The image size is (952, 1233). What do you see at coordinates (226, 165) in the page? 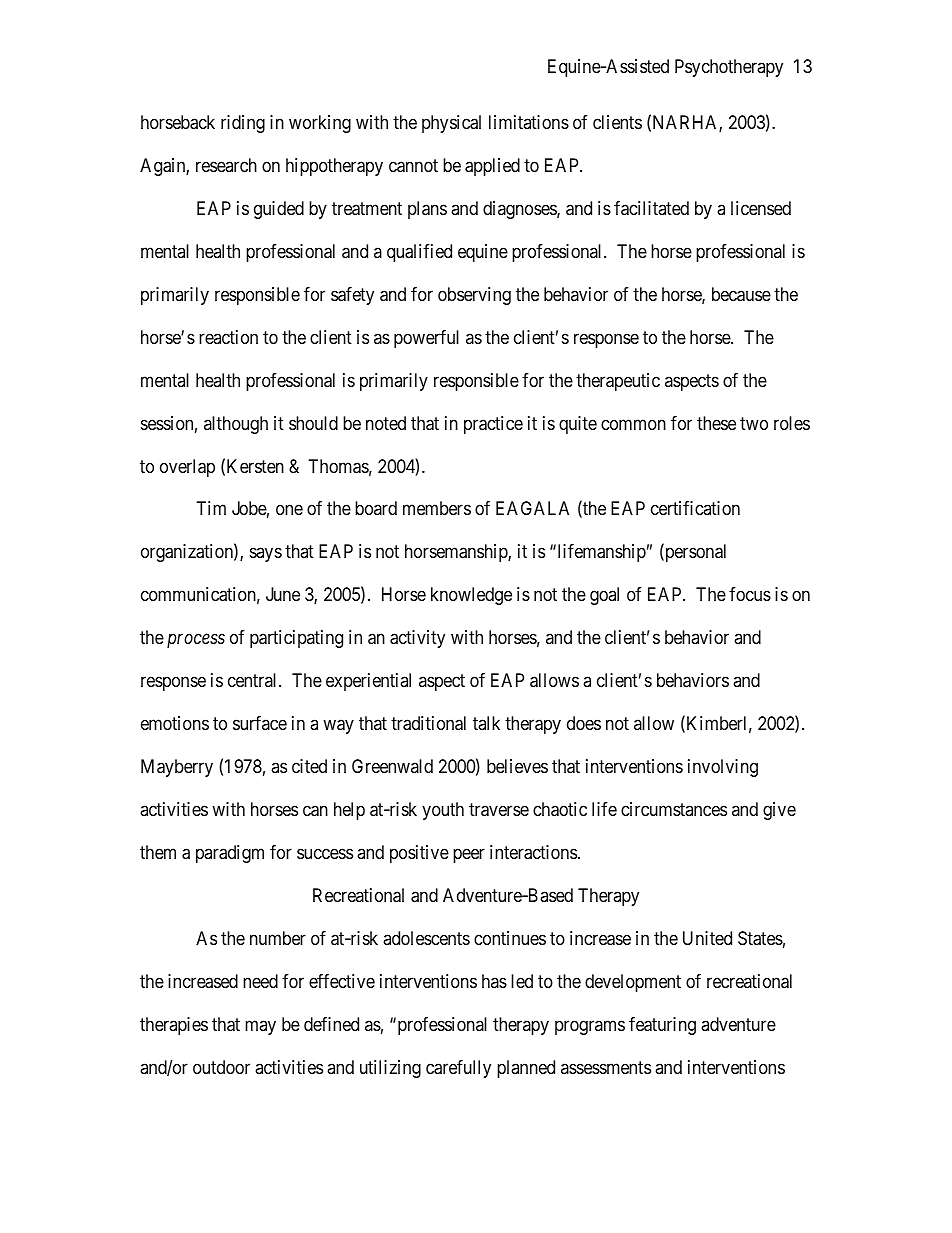
I see `research` at bounding box center [226, 165].
